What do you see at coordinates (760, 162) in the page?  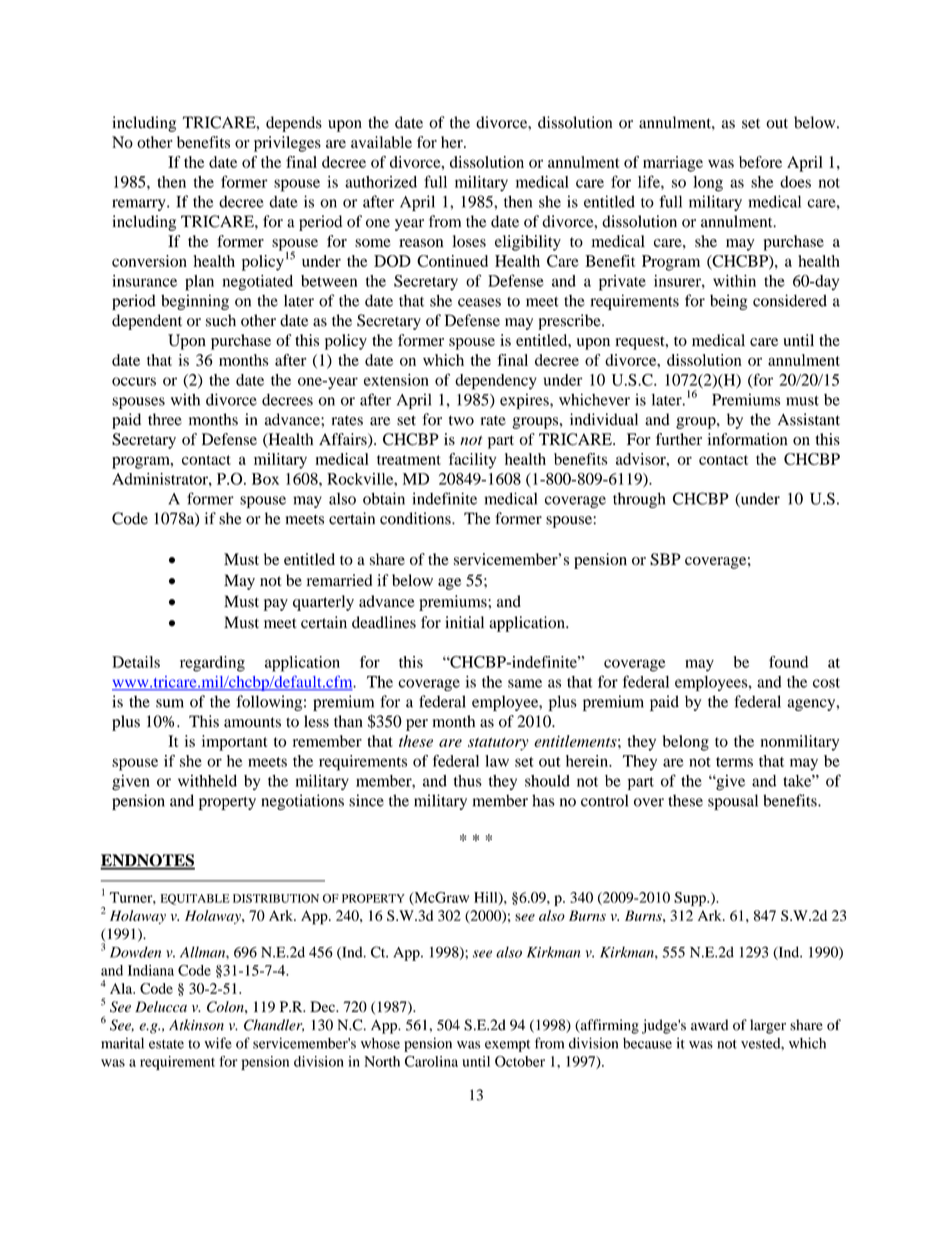 I see `before` at bounding box center [760, 162].
